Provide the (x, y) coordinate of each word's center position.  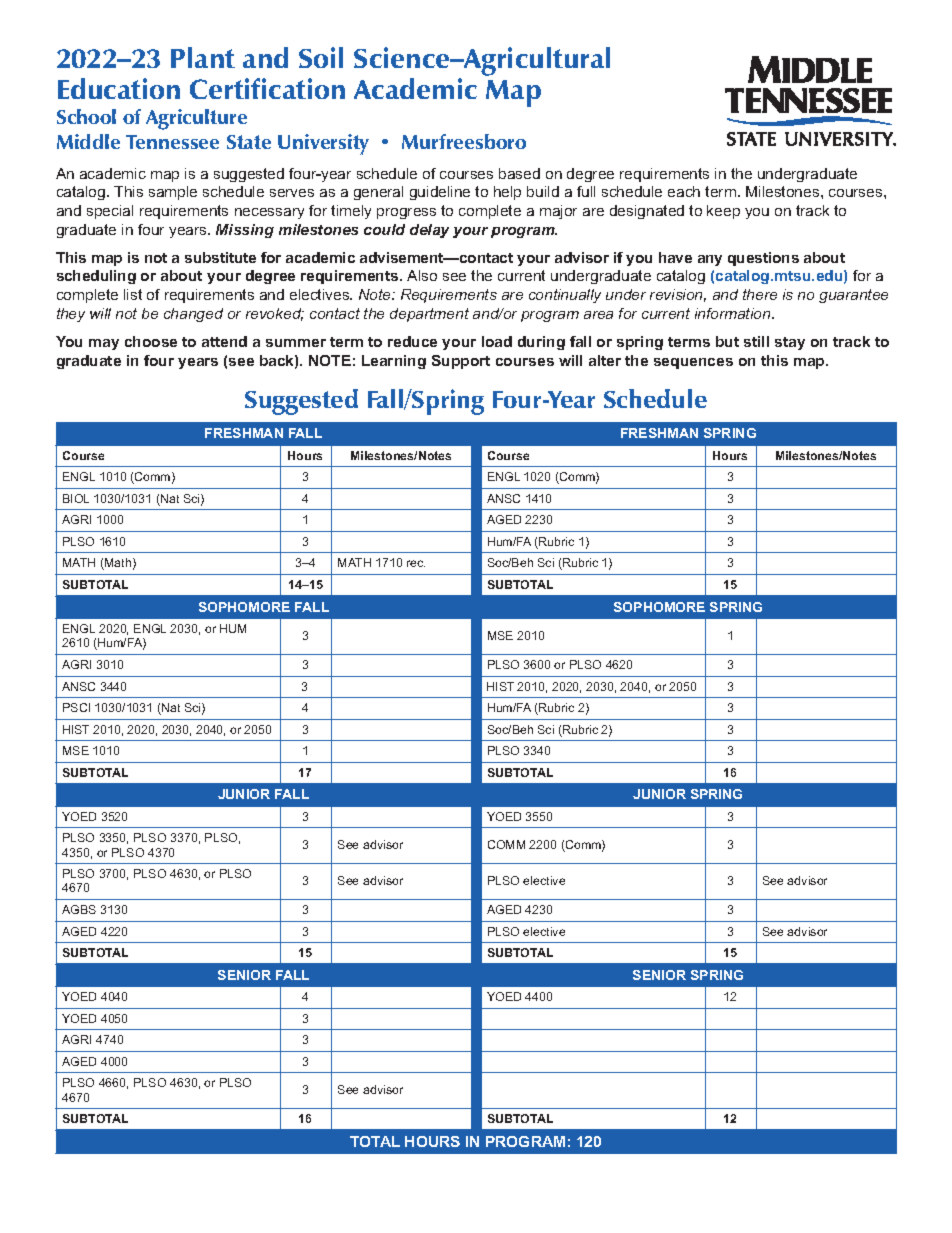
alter (605, 360)
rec (416, 563)
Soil (321, 57)
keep (723, 212)
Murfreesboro (464, 141)
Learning (394, 362)
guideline (440, 193)
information (734, 313)
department (429, 315)
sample (173, 193)
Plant (203, 57)
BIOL (76, 498)
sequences (693, 363)
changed (193, 315)
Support (461, 362)
